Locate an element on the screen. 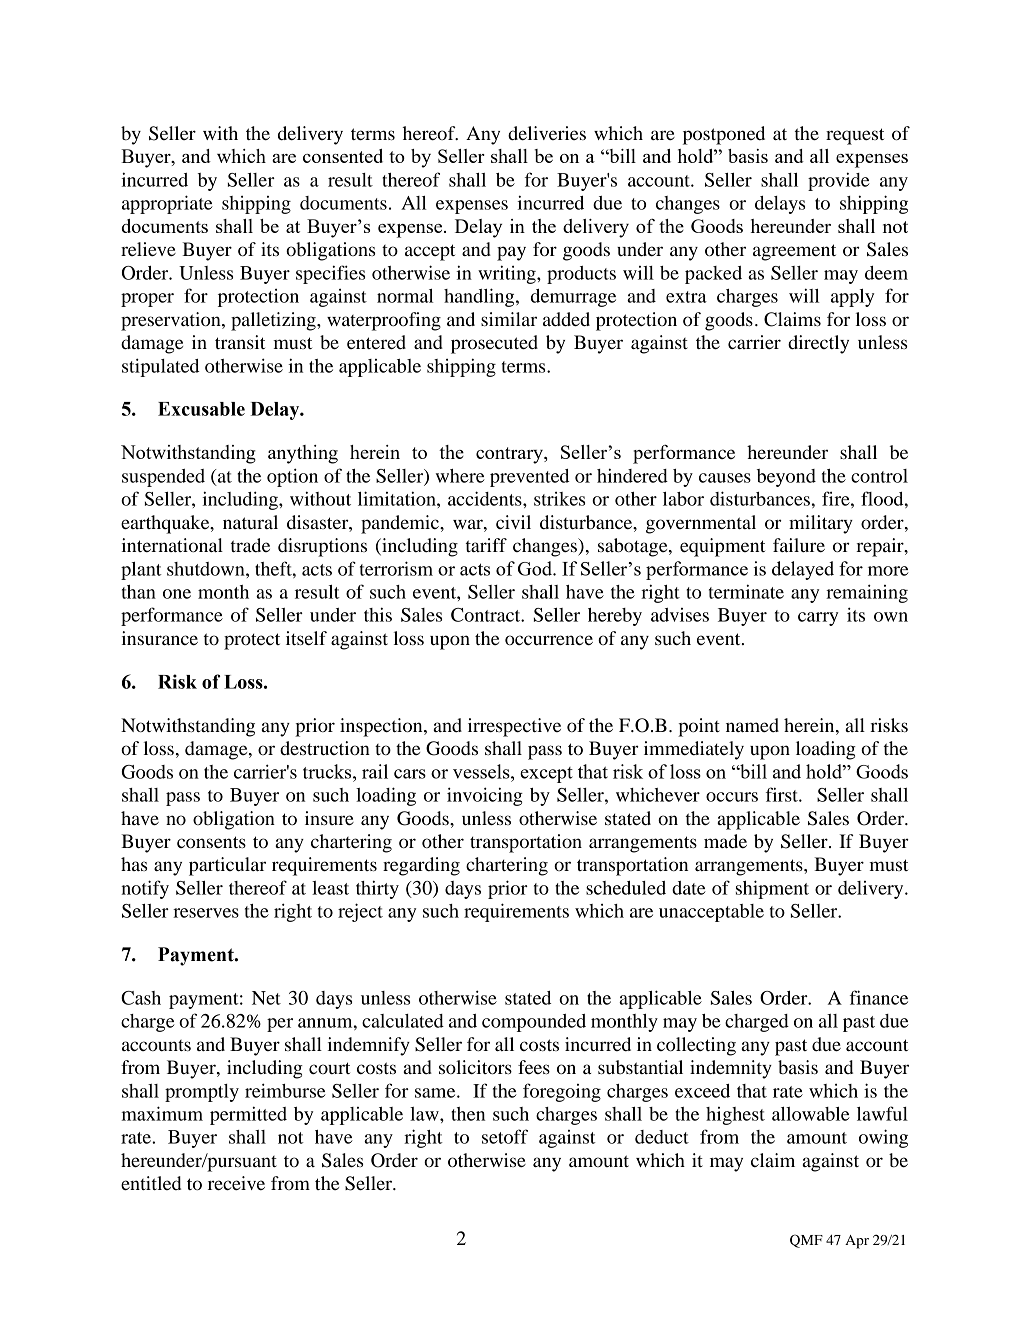  provide is located at coordinates (839, 181).
